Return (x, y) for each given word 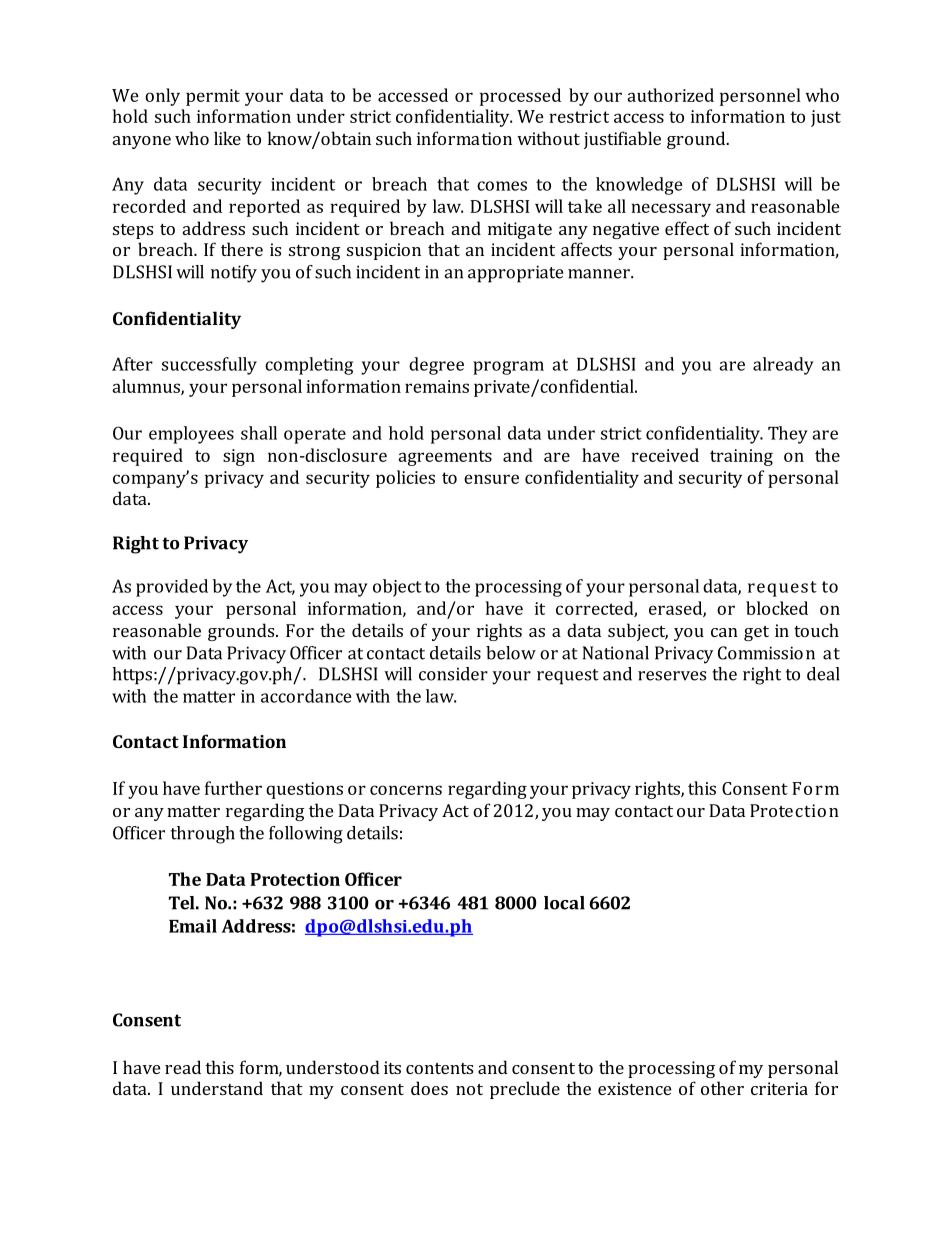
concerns (406, 790)
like (227, 138)
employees (191, 435)
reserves (672, 676)
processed (520, 97)
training (741, 457)
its (392, 1067)
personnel (760, 97)
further (233, 788)
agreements (445, 458)
